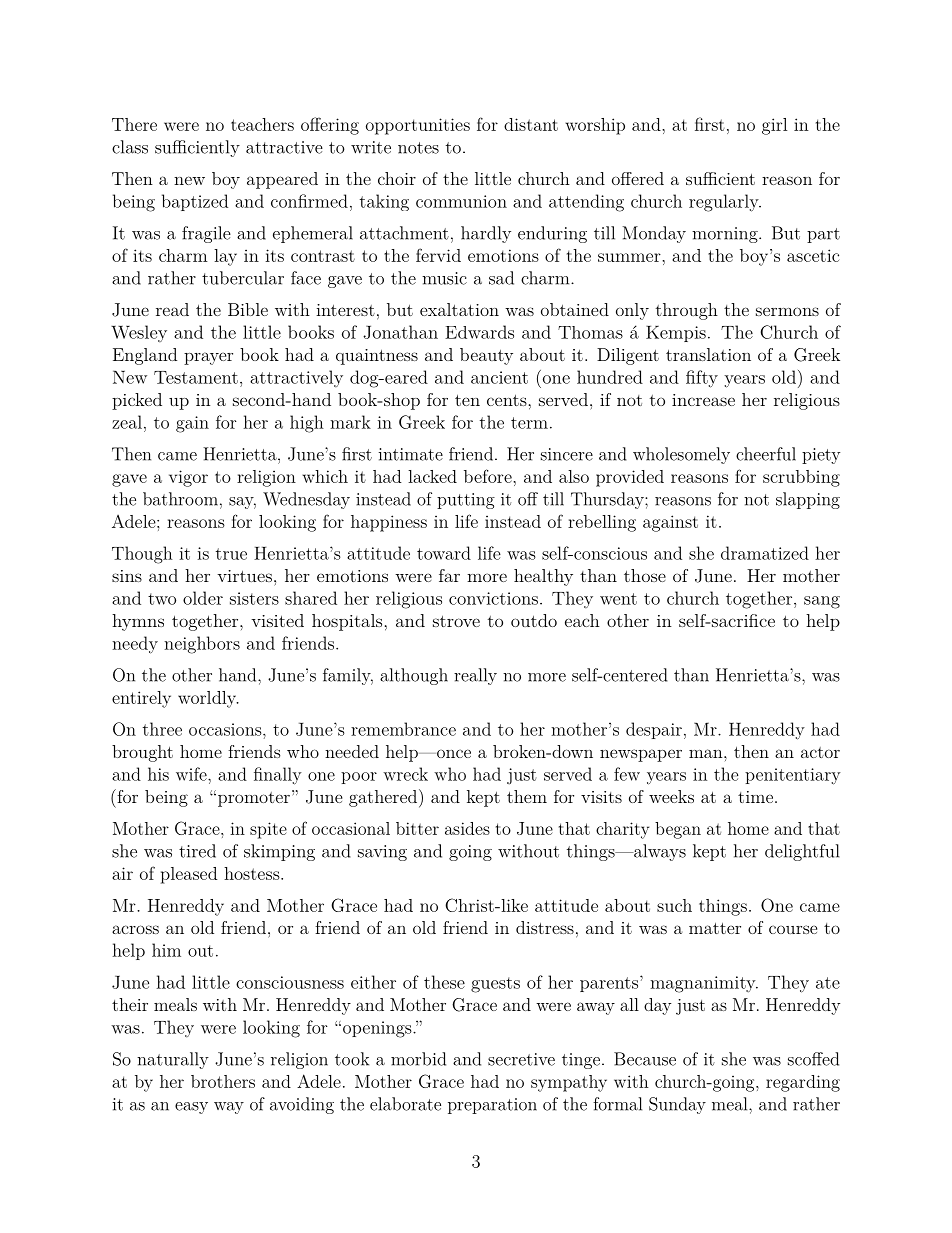 The width and height of the page is (952, 1233). Describe the element at coordinates (418, 148) in the page. I see `notes` at that location.
